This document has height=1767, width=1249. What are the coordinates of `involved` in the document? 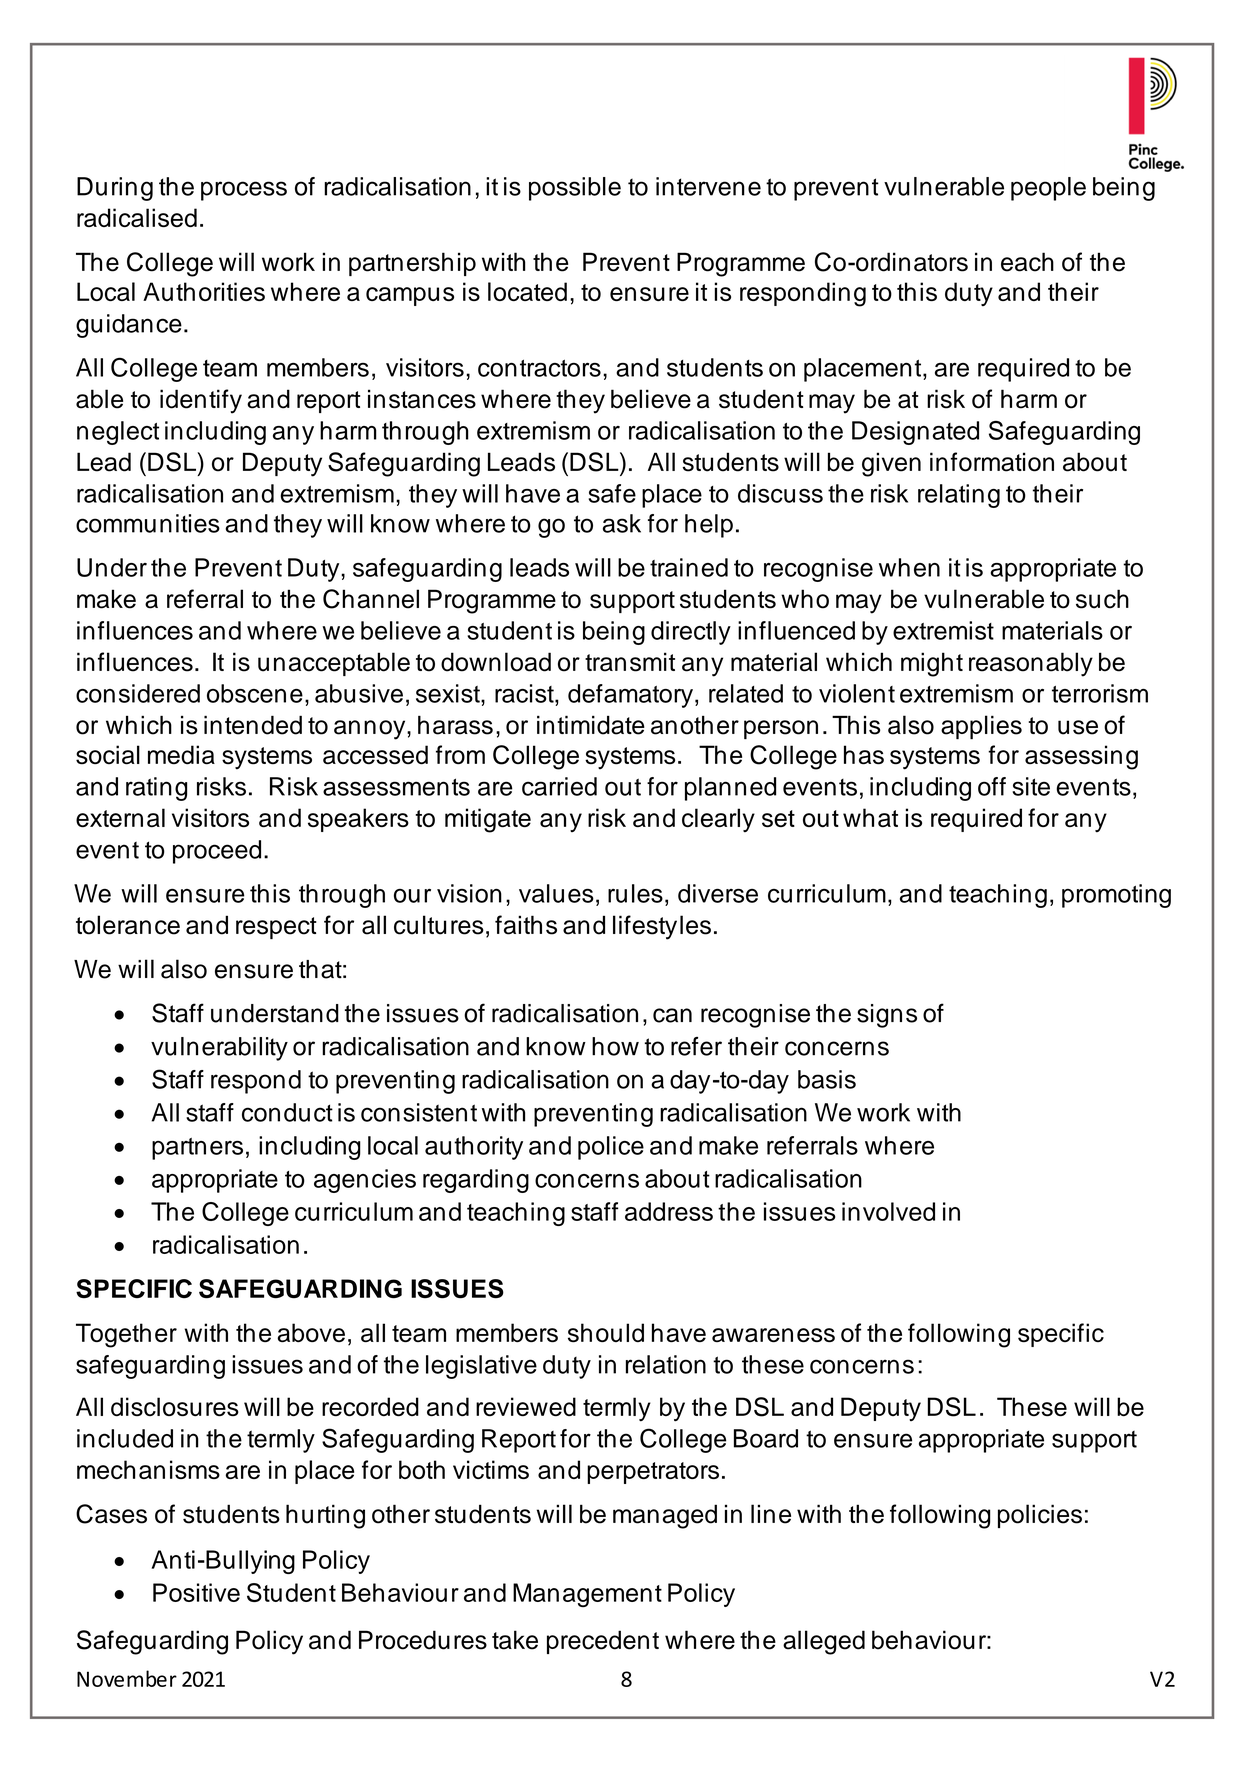 It's located at (888, 1211).
